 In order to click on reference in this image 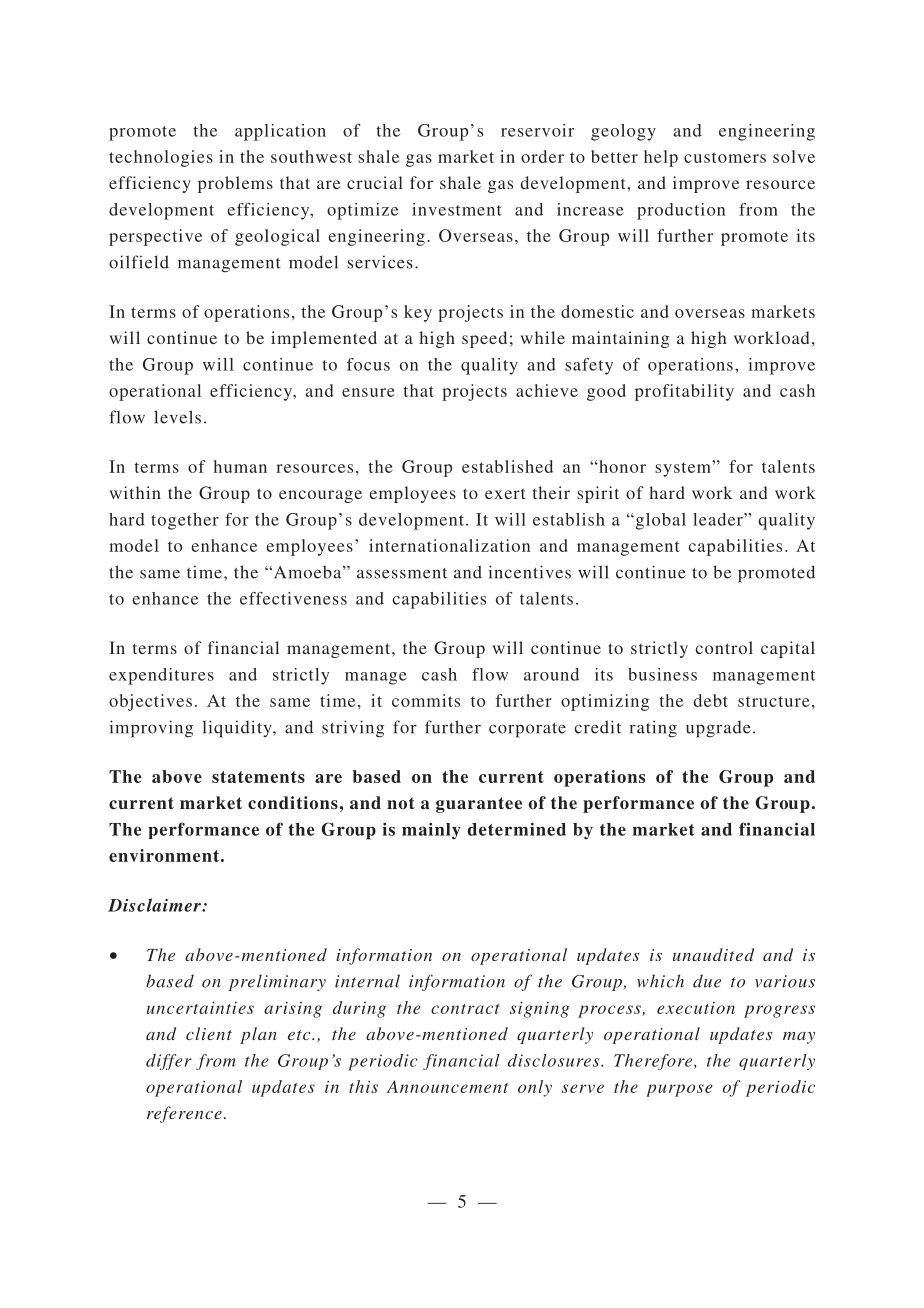, I will do `click(184, 1114)`.
